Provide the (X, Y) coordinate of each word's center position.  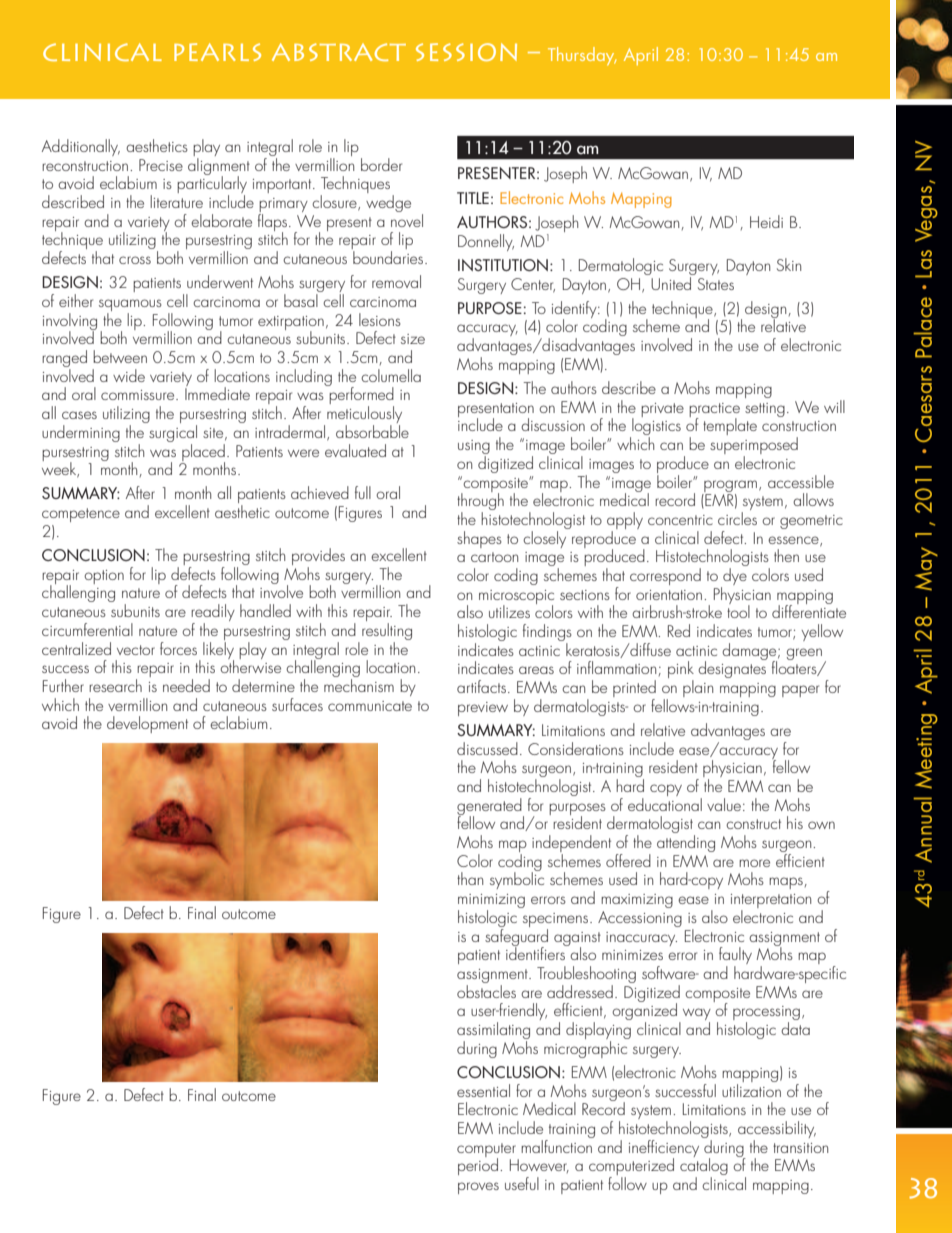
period (478, 1165)
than (470, 878)
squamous (130, 306)
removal (396, 281)
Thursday (582, 56)
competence (81, 515)
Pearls (217, 52)
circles (737, 518)
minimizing (491, 902)
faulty (735, 957)
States (716, 284)
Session (466, 52)
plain (698, 688)
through (480, 502)
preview (483, 709)
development (147, 724)
